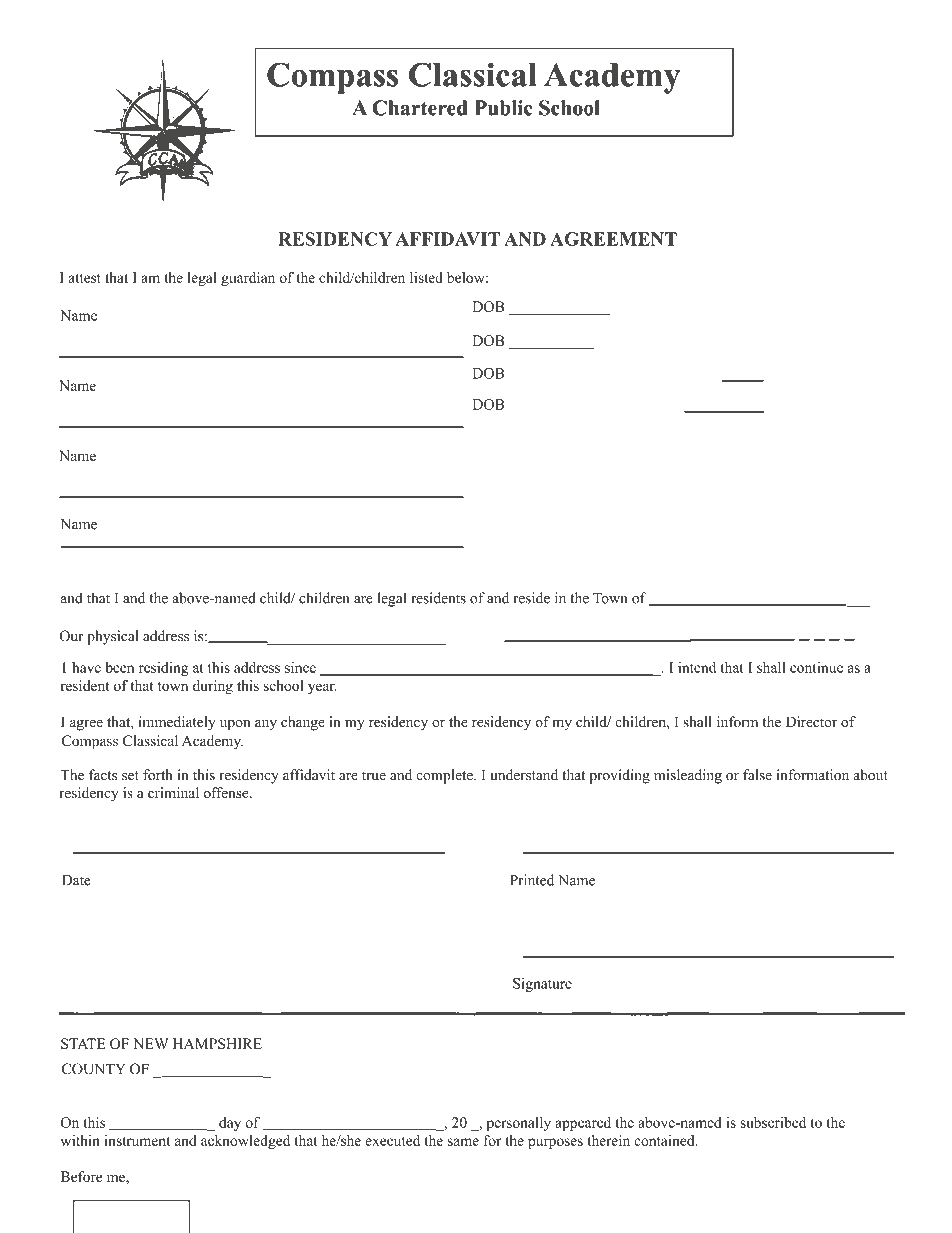  What do you see at coordinates (426, 277) in the page?
I see `listed` at bounding box center [426, 277].
